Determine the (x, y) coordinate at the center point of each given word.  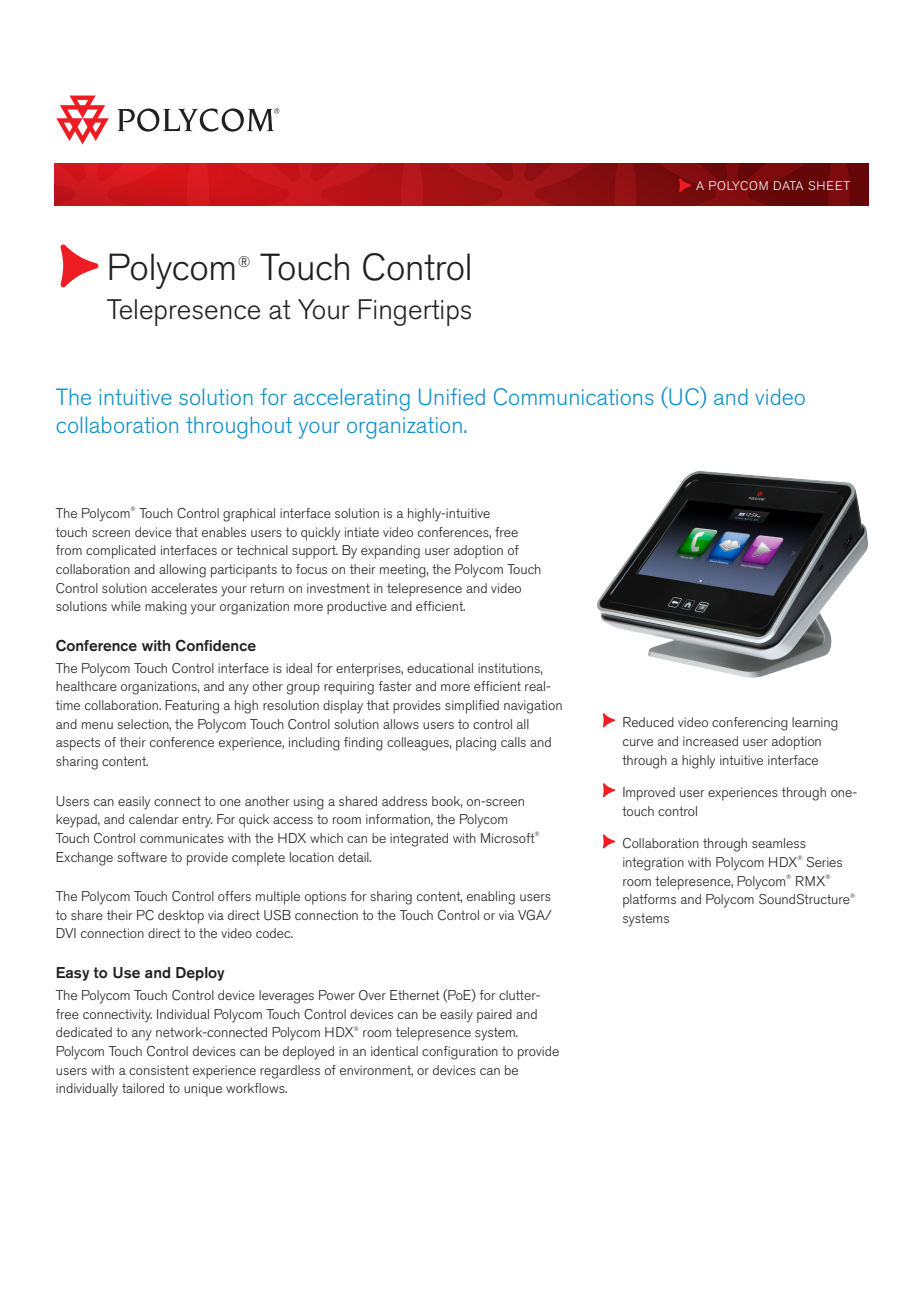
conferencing (750, 724)
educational (440, 668)
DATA (788, 185)
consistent (159, 1070)
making (166, 608)
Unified (452, 397)
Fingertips (415, 312)
